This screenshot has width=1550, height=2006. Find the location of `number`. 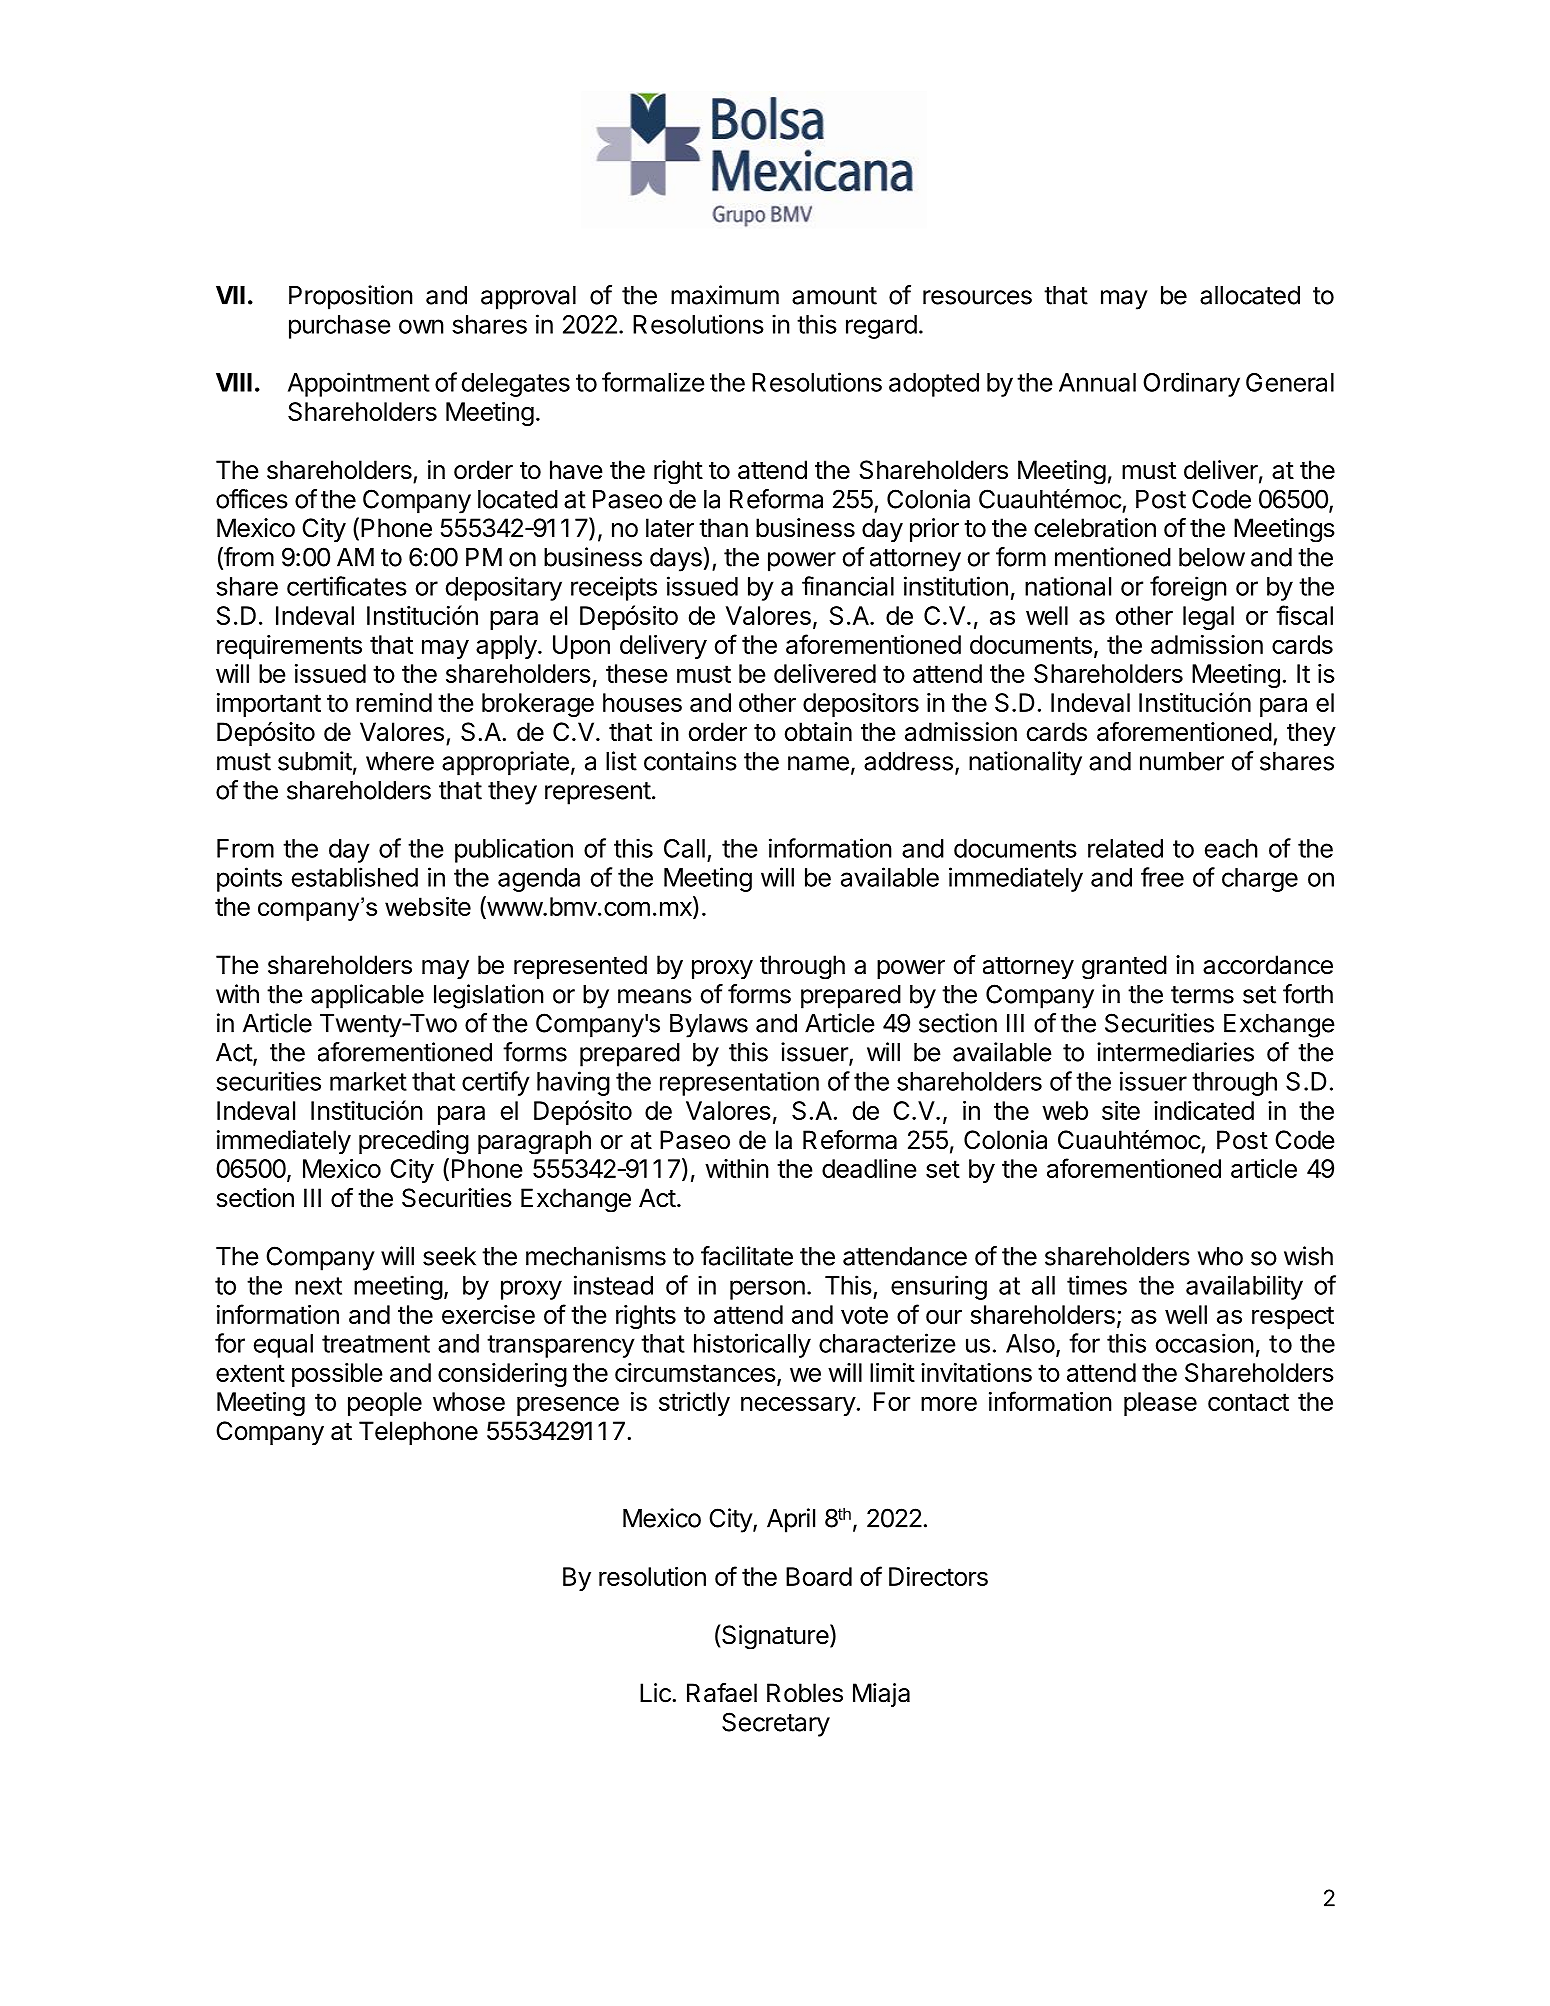

number is located at coordinates (1182, 761).
